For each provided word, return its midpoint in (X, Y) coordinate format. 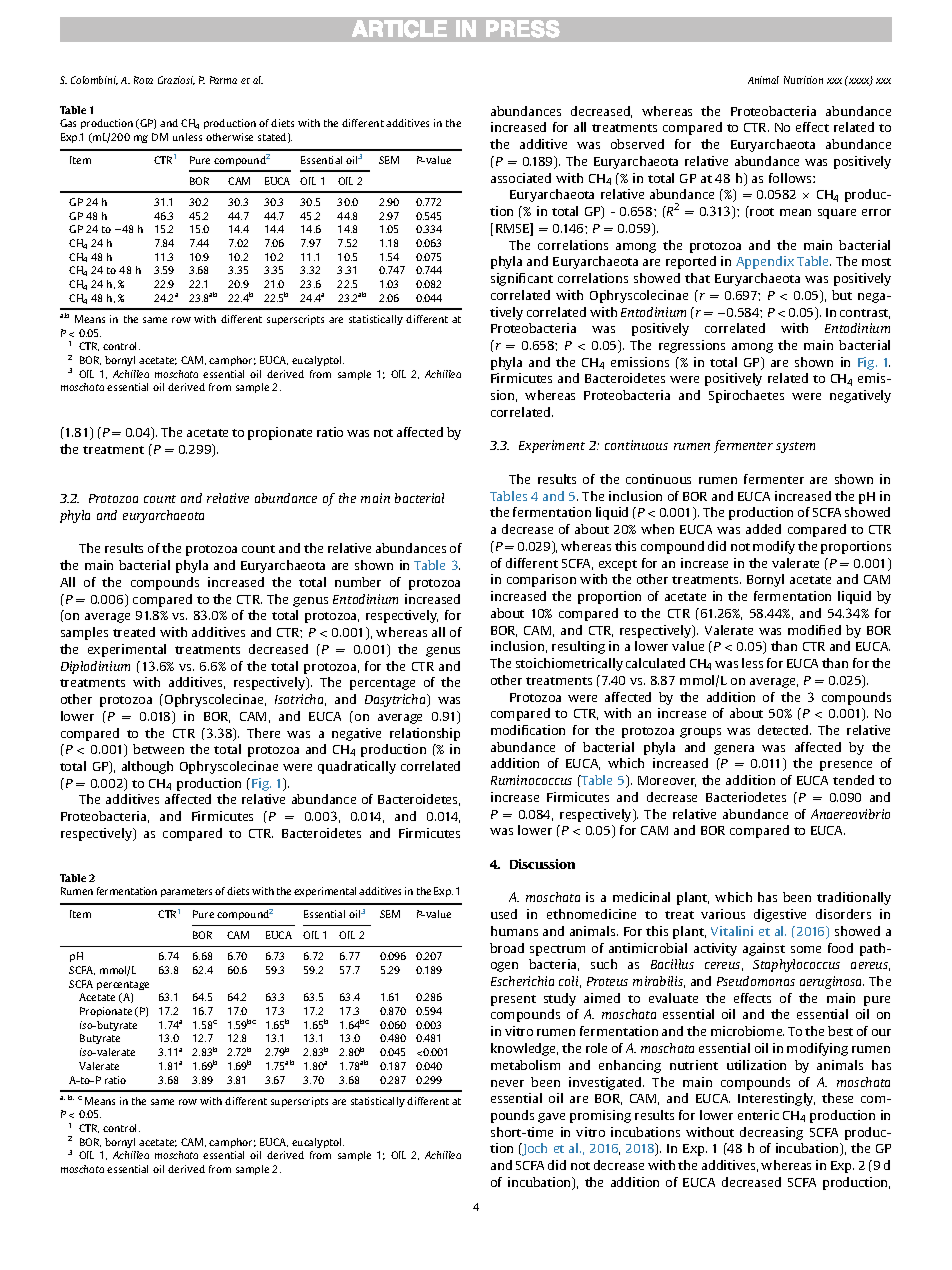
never (507, 1083)
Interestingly (776, 1099)
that (697, 278)
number (358, 582)
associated (521, 178)
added (763, 529)
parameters (186, 892)
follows (791, 178)
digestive (780, 915)
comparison (541, 580)
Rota (143, 80)
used (504, 914)
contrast (865, 314)
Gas (68, 123)
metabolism (525, 1065)
